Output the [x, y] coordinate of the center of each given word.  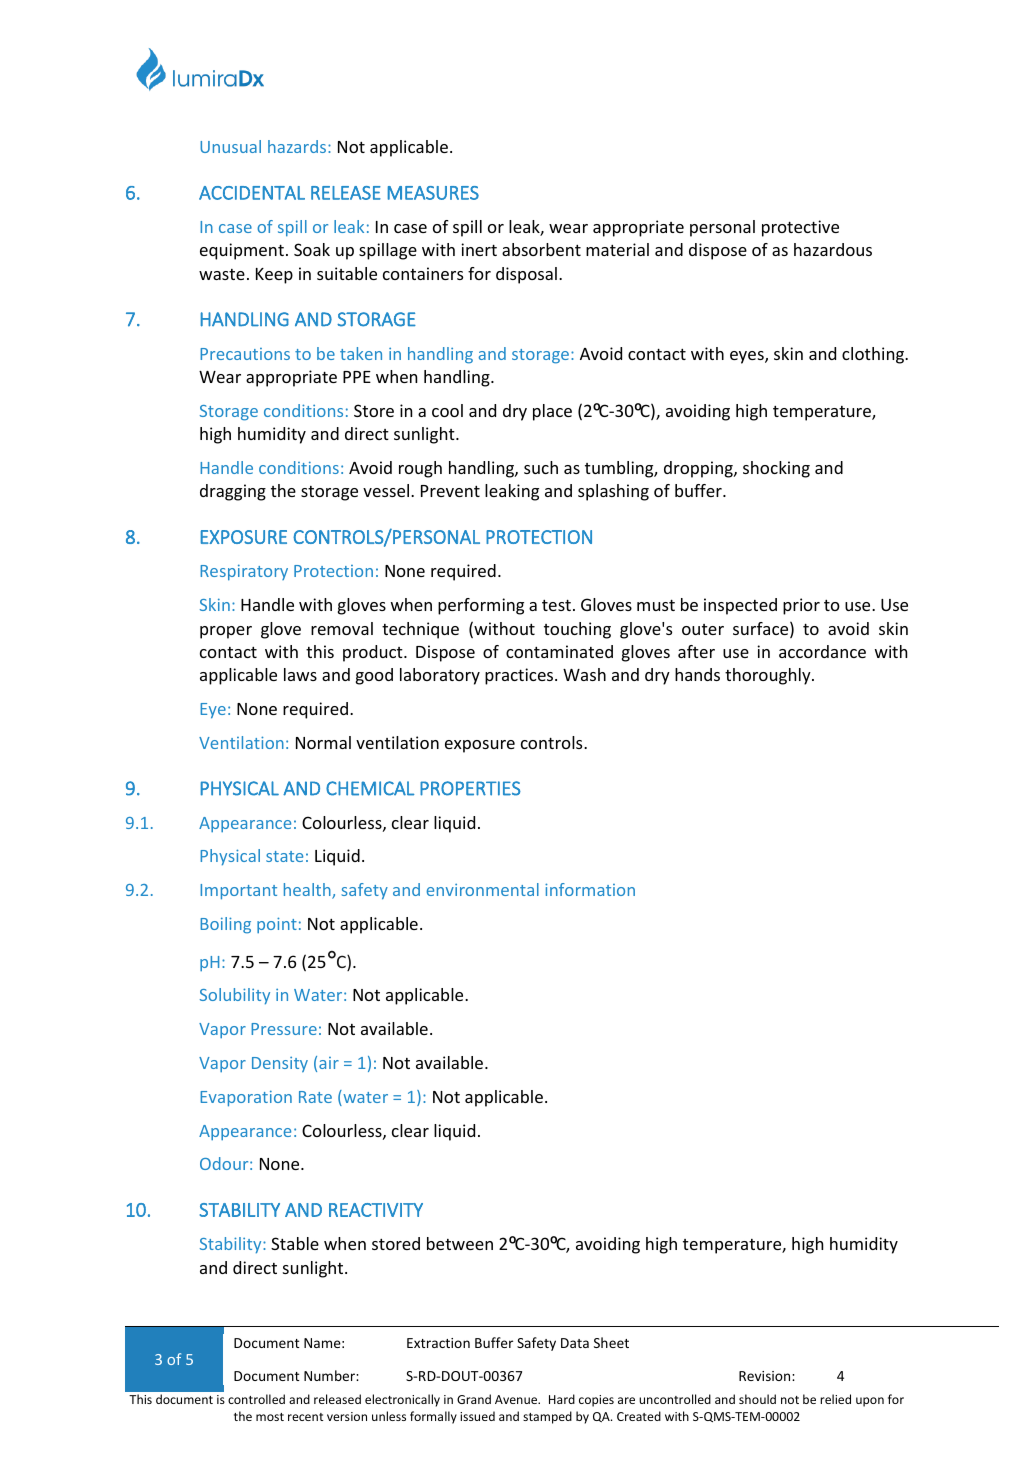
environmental [483, 889]
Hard [562, 1399]
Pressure [284, 1029]
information [590, 889]
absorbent [541, 249]
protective [800, 228]
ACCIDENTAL [252, 193]
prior [801, 606]
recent [305, 1417]
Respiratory [244, 572]
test [556, 605]
